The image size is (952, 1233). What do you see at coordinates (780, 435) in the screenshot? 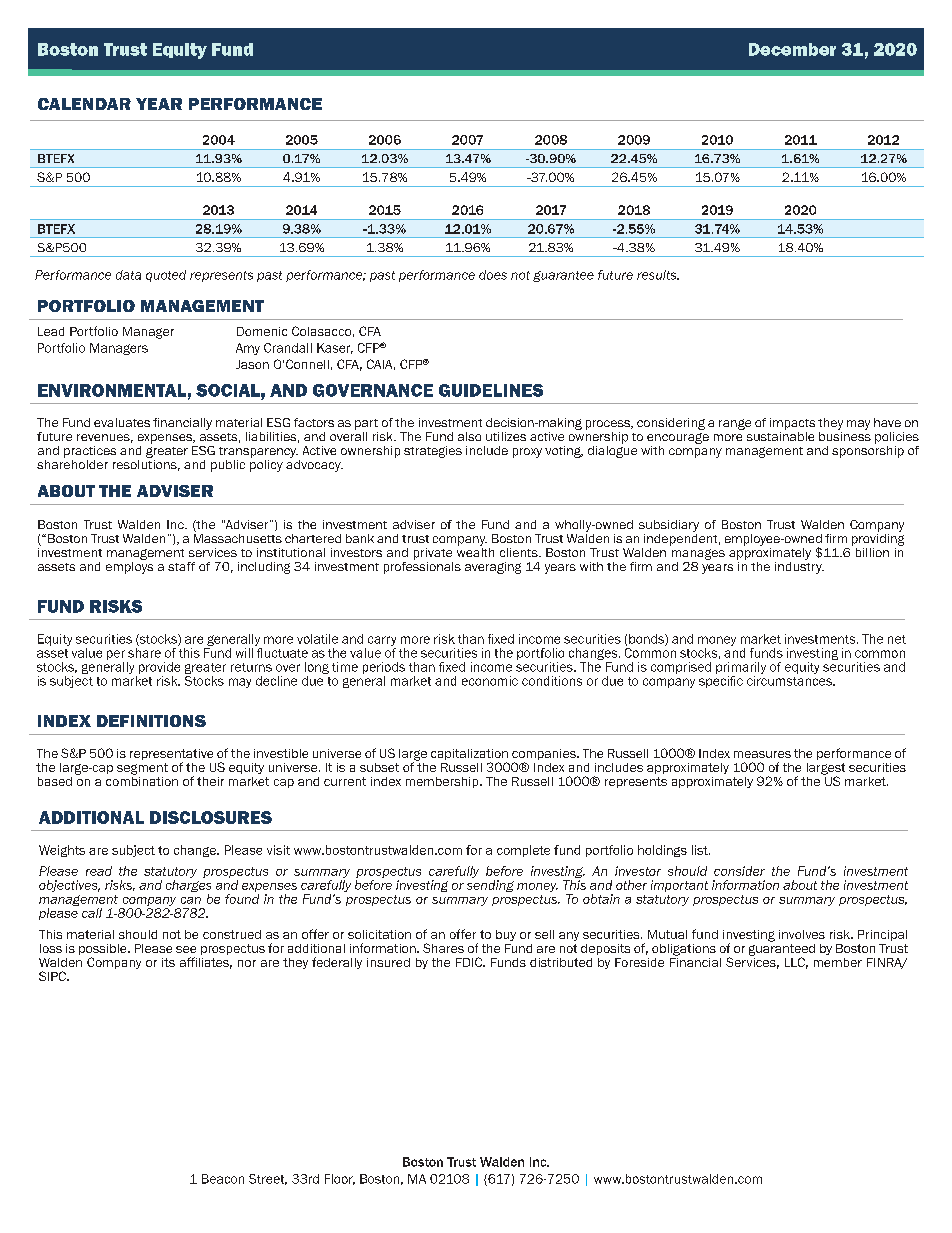
I see `sustainable` at bounding box center [780, 435].
